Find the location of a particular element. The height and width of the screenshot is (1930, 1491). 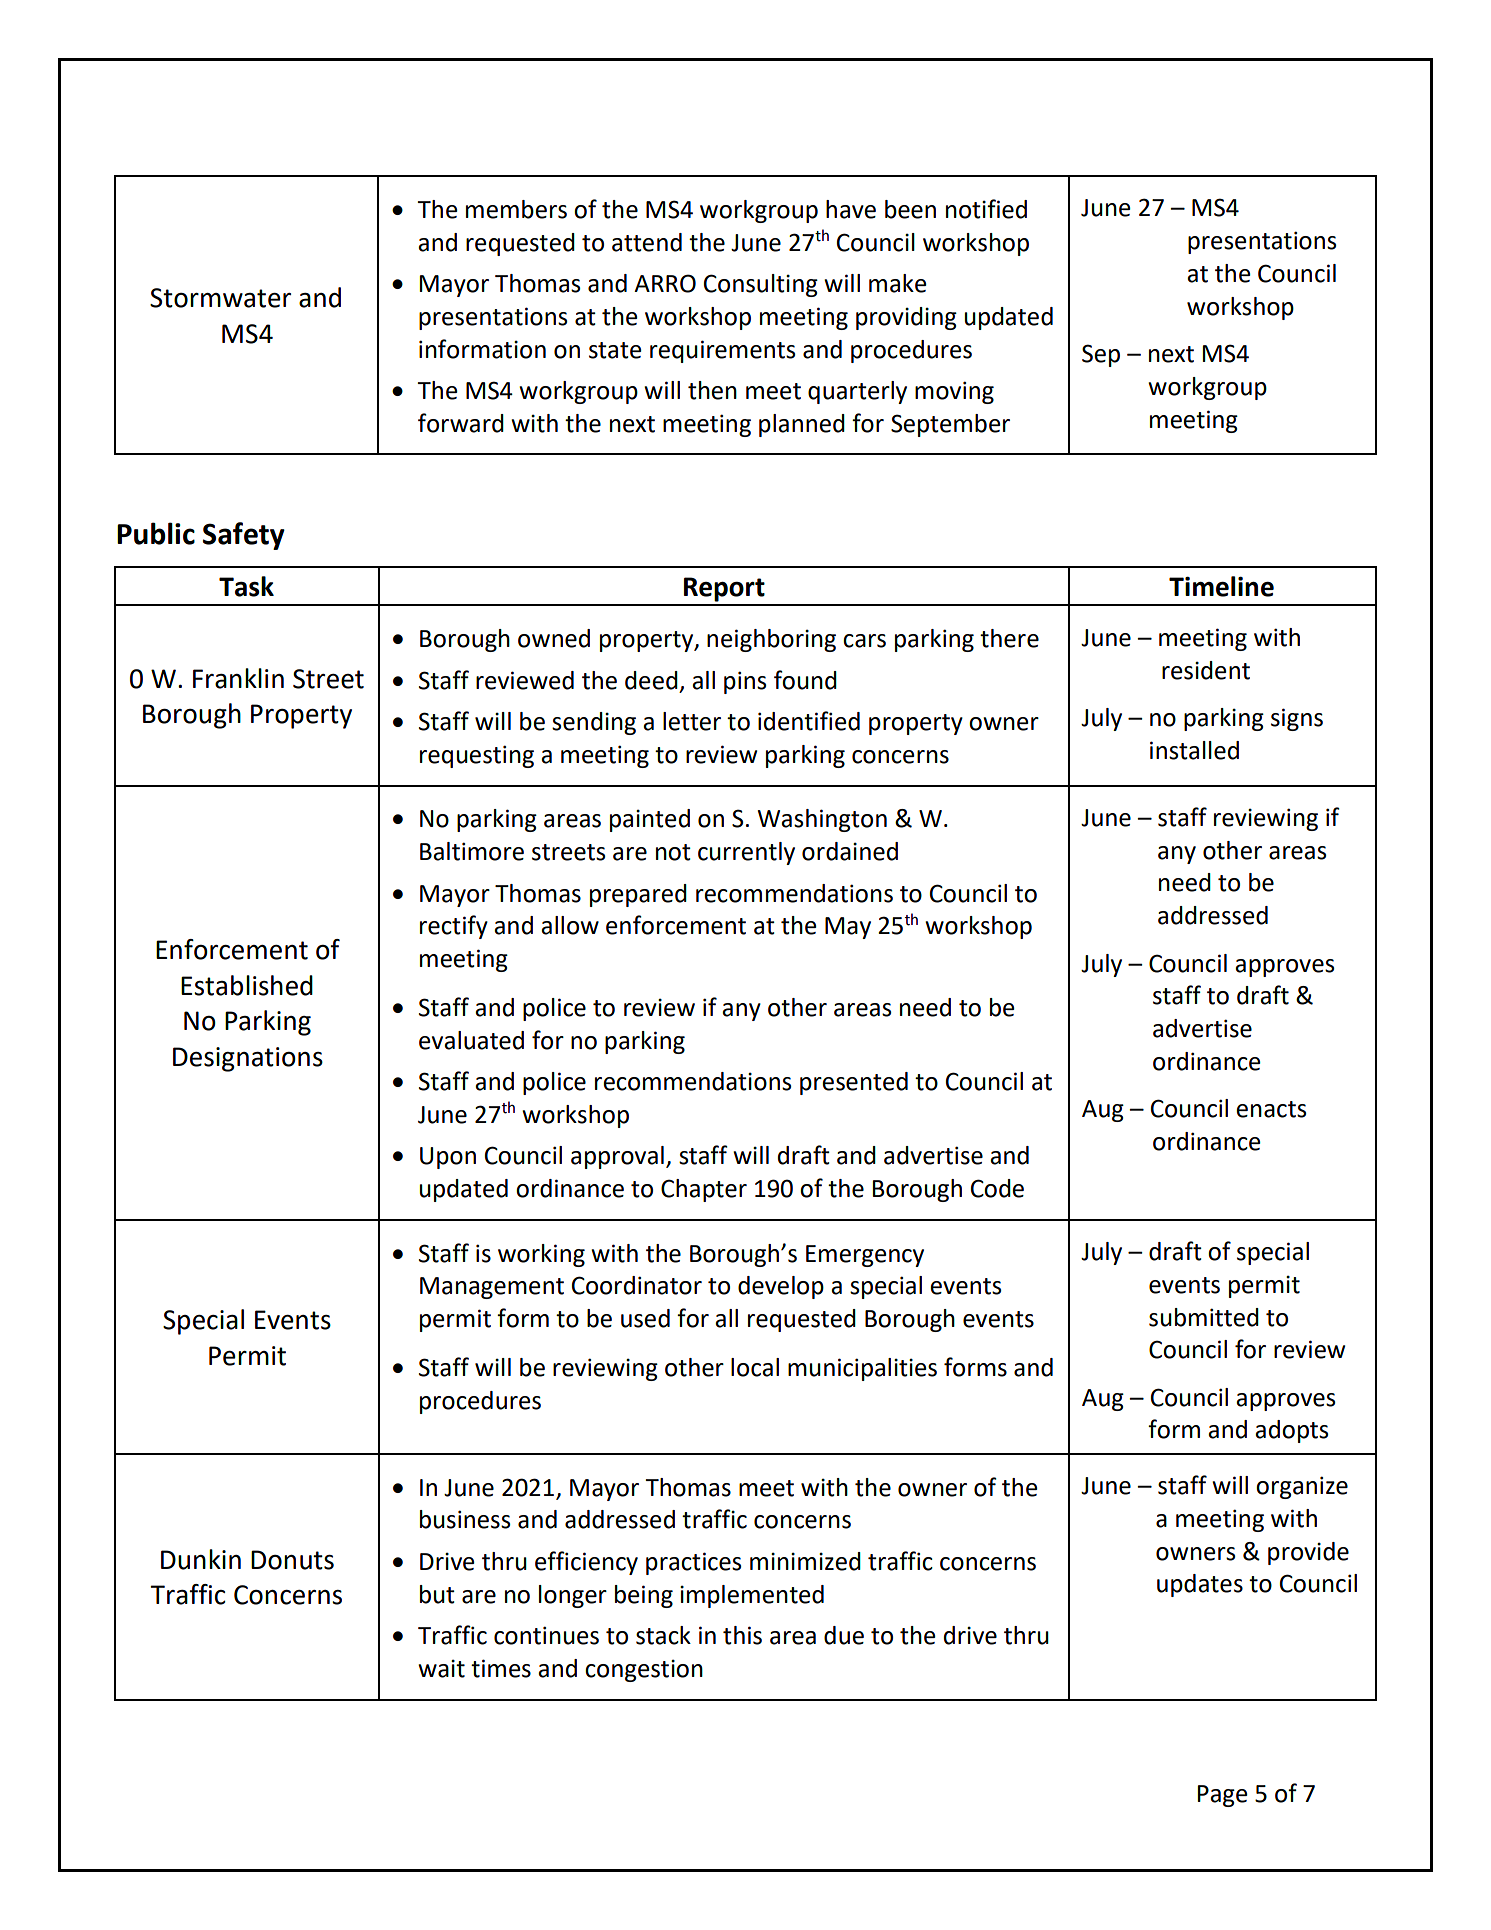

notified is located at coordinates (986, 209).
